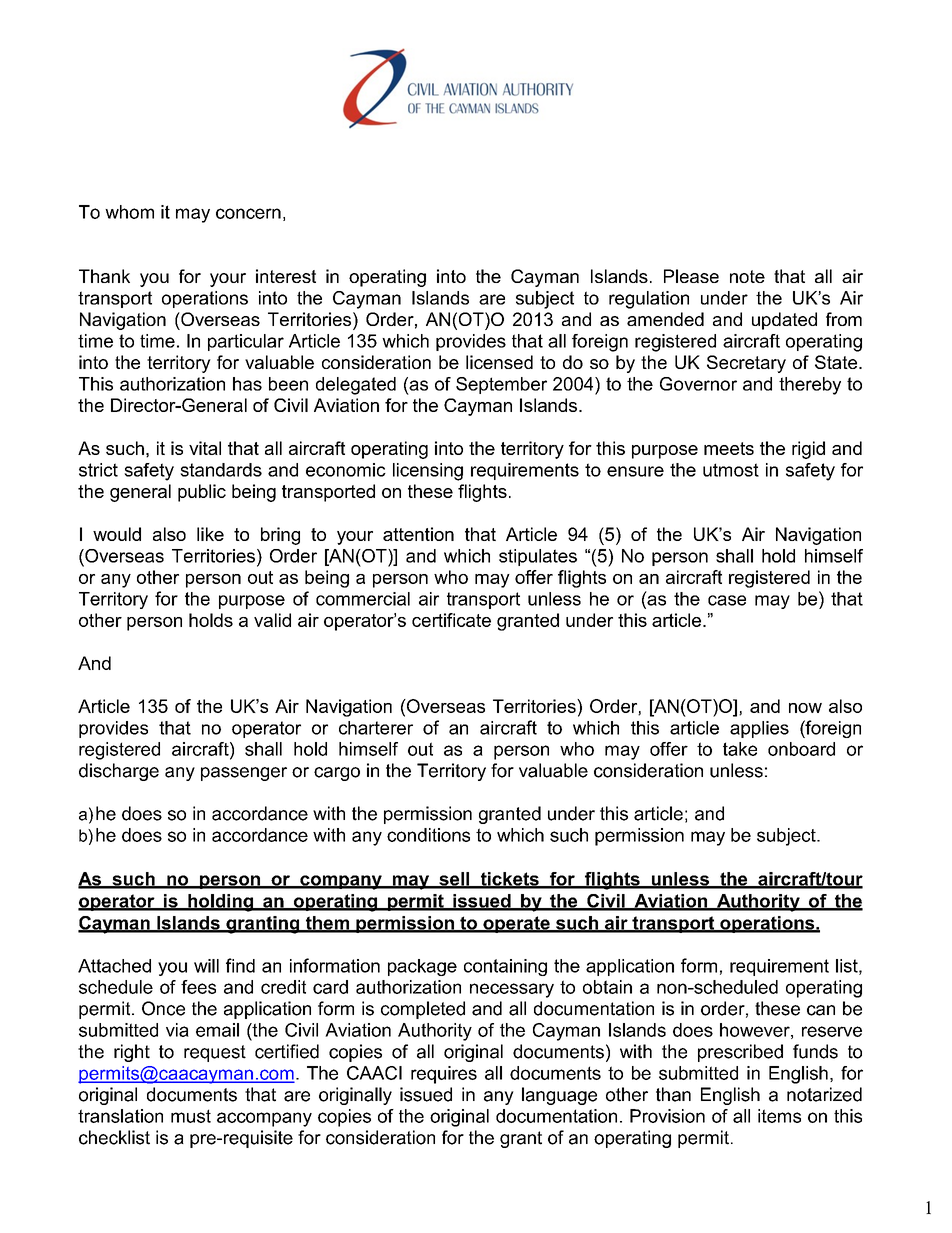 The height and width of the screenshot is (1233, 952). Describe the element at coordinates (286, 276) in the screenshot. I see `interest` at that location.
